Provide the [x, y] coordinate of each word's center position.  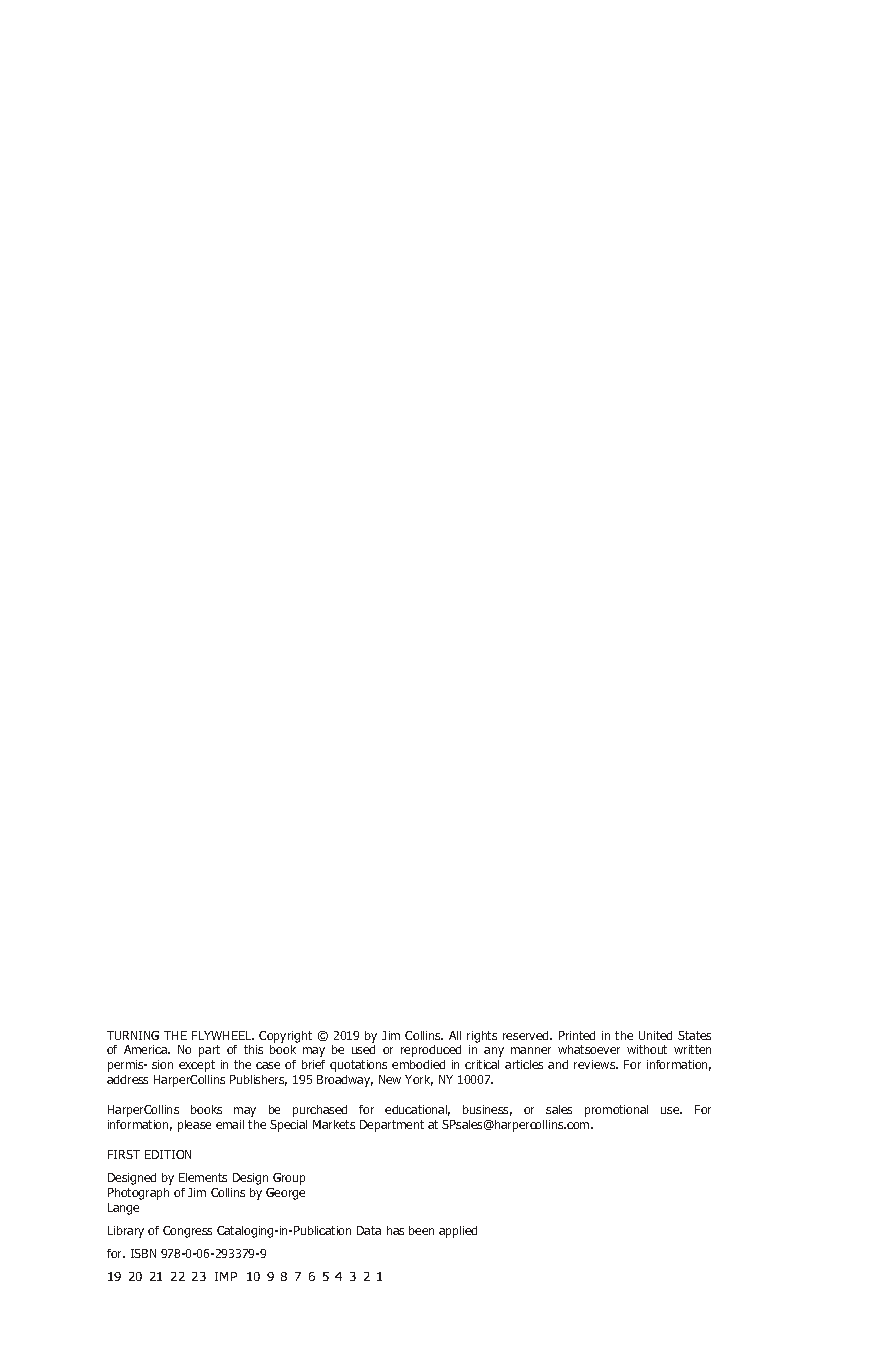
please [194, 1126]
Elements [203, 1177]
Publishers [258, 1080]
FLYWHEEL [223, 1035]
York [419, 1080]
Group [289, 1179]
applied [458, 1232]
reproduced [431, 1051]
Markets [334, 1124]
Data [369, 1230]
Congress [187, 1232]
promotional [616, 1111]
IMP [226, 1276]
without [647, 1049]
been [421, 1230]
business [487, 1110]
